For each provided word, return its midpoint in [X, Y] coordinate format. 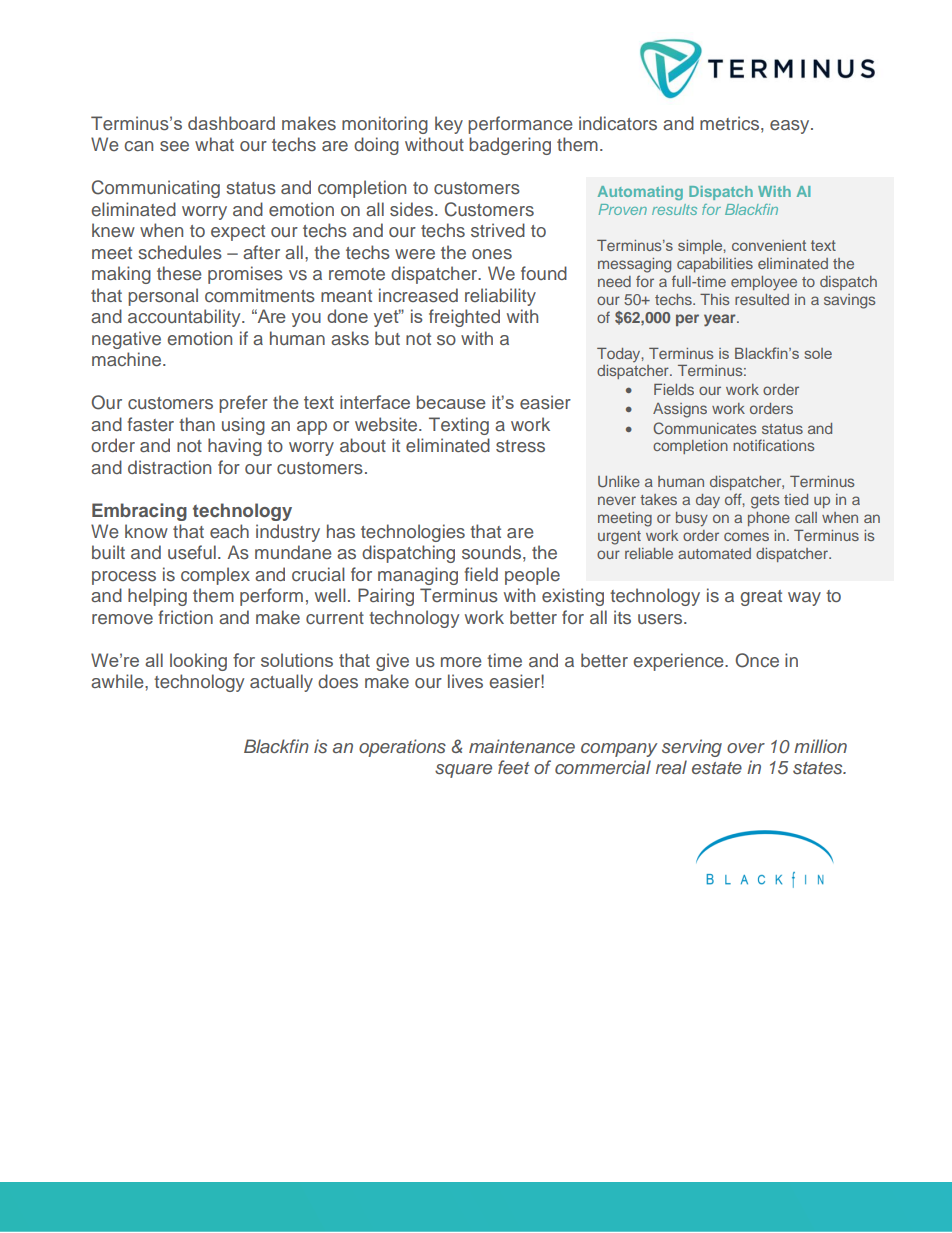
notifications [773, 445]
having [235, 447]
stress [520, 446]
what [214, 144]
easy [791, 127]
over [746, 748]
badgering [510, 146]
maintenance [522, 746]
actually [281, 683]
